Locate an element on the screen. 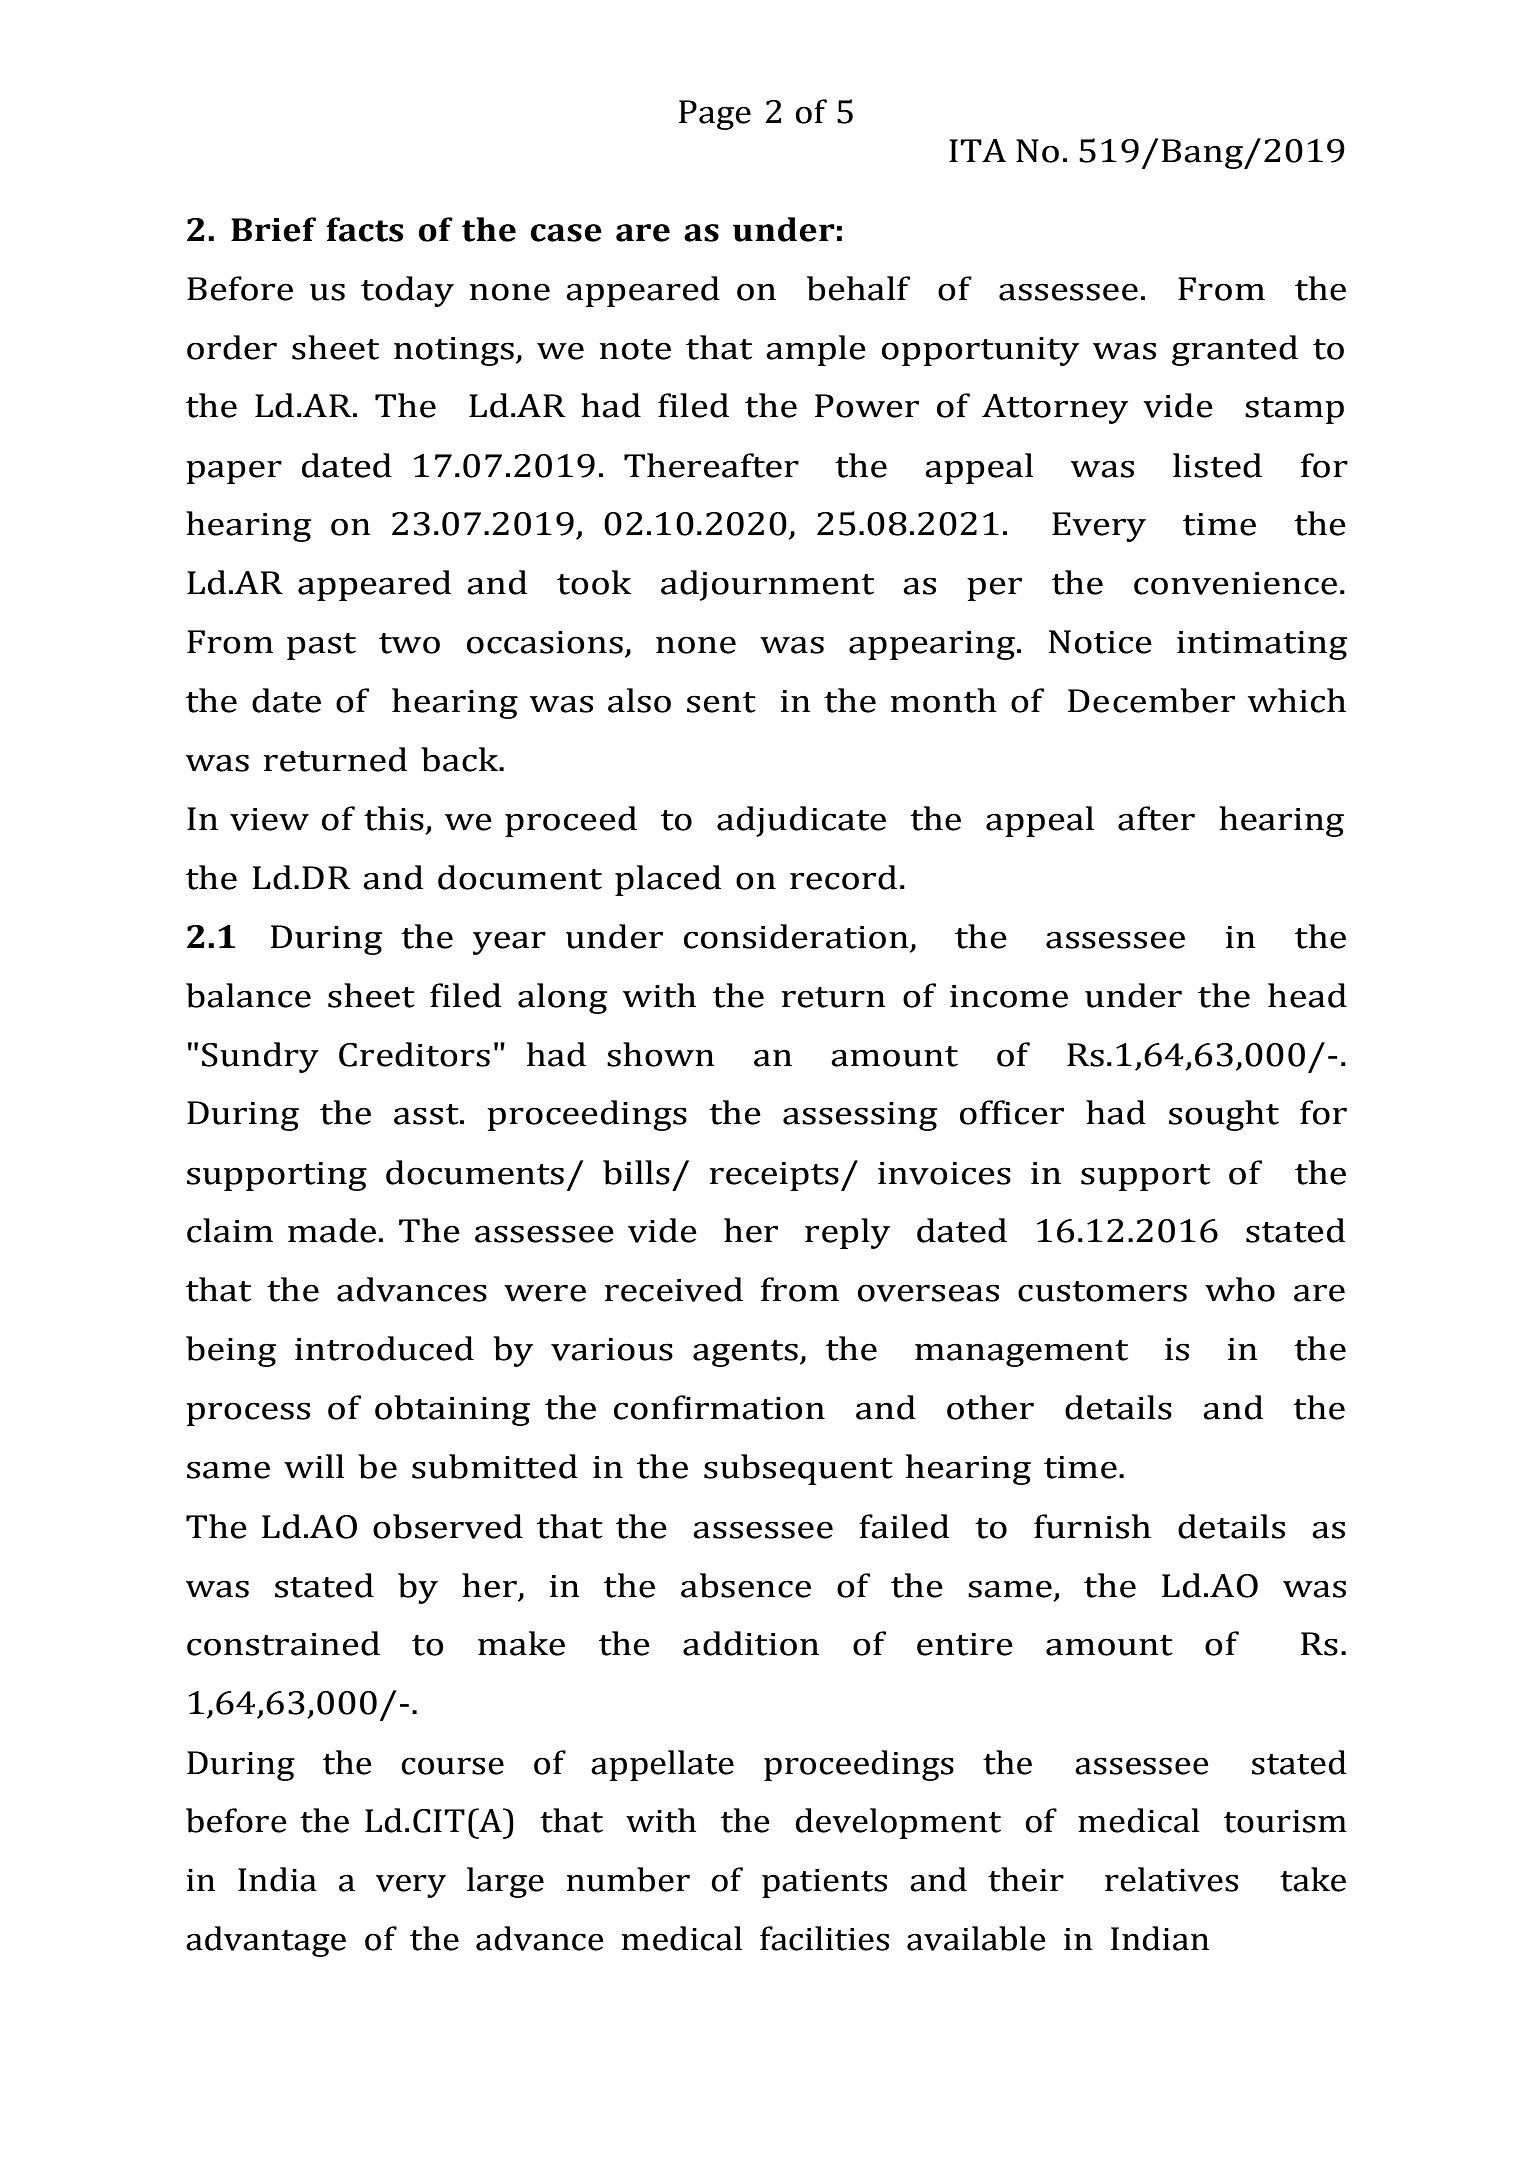  sent is located at coordinates (721, 702).
